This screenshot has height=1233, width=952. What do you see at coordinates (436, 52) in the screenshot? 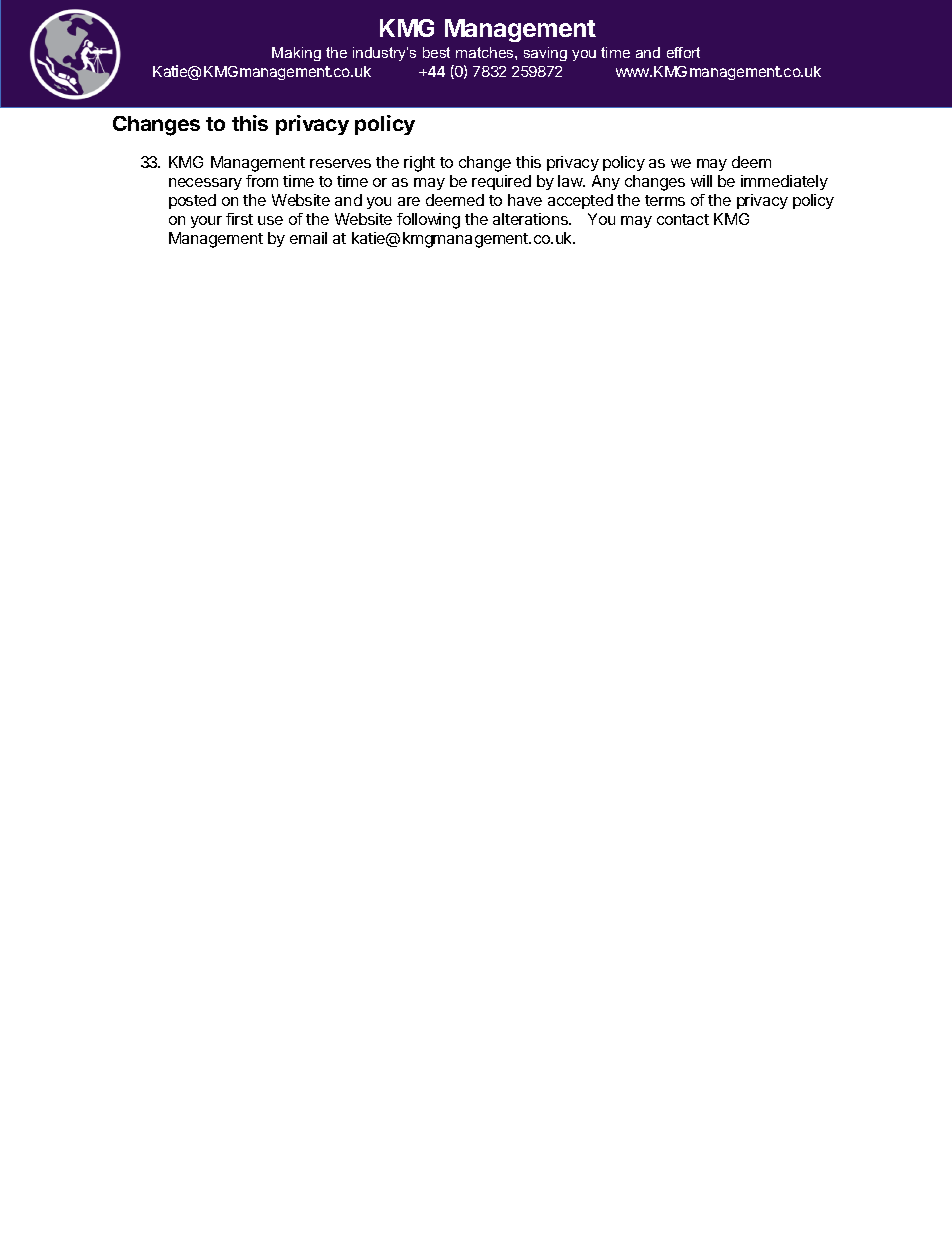
I see `best` at bounding box center [436, 52].
